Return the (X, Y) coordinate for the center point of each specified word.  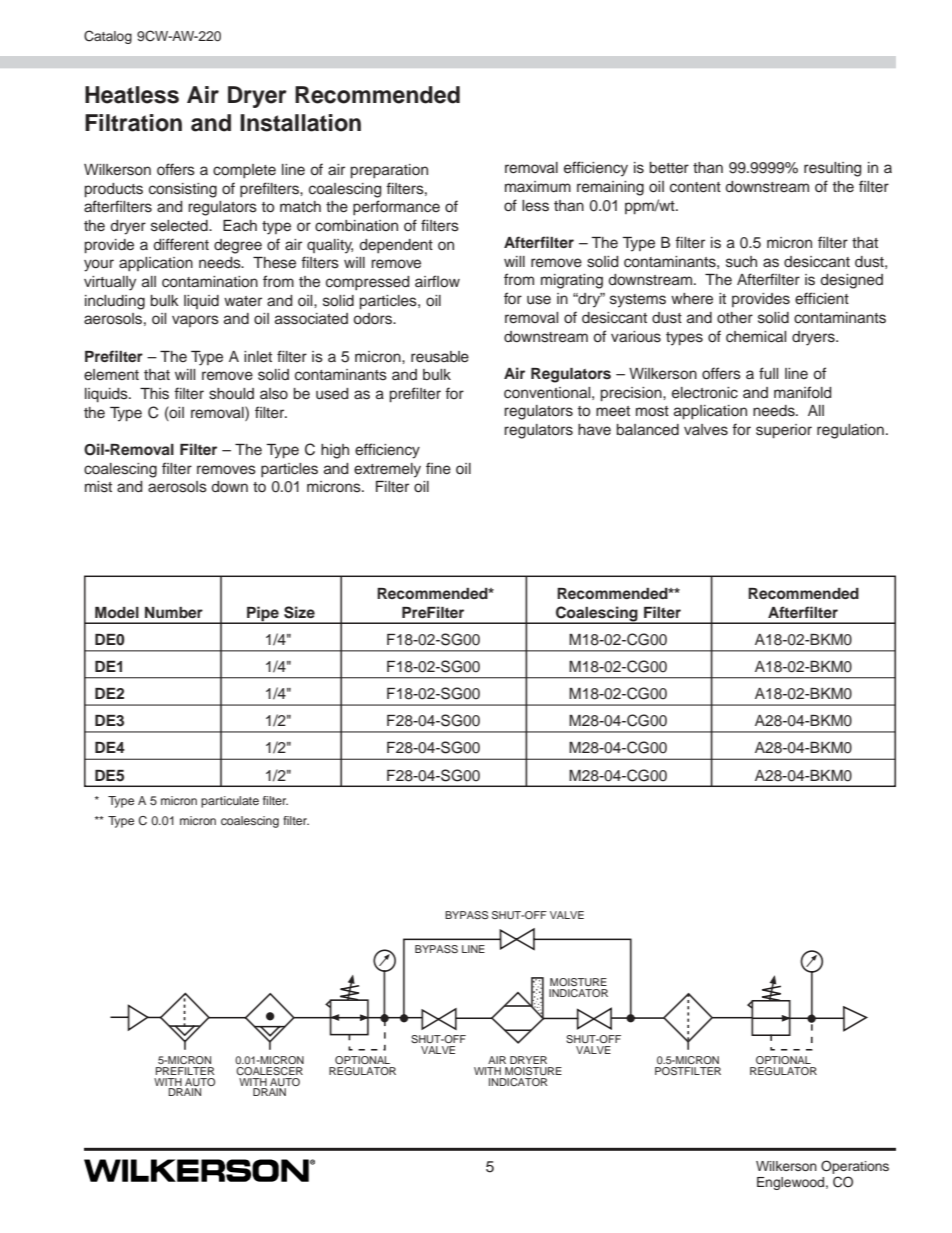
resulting (833, 169)
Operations (855, 1167)
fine (438, 468)
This (154, 394)
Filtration (133, 123)
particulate (230, 802)
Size (299, 612)
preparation (389, 171)
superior (784, 431)
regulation (850, 431)
